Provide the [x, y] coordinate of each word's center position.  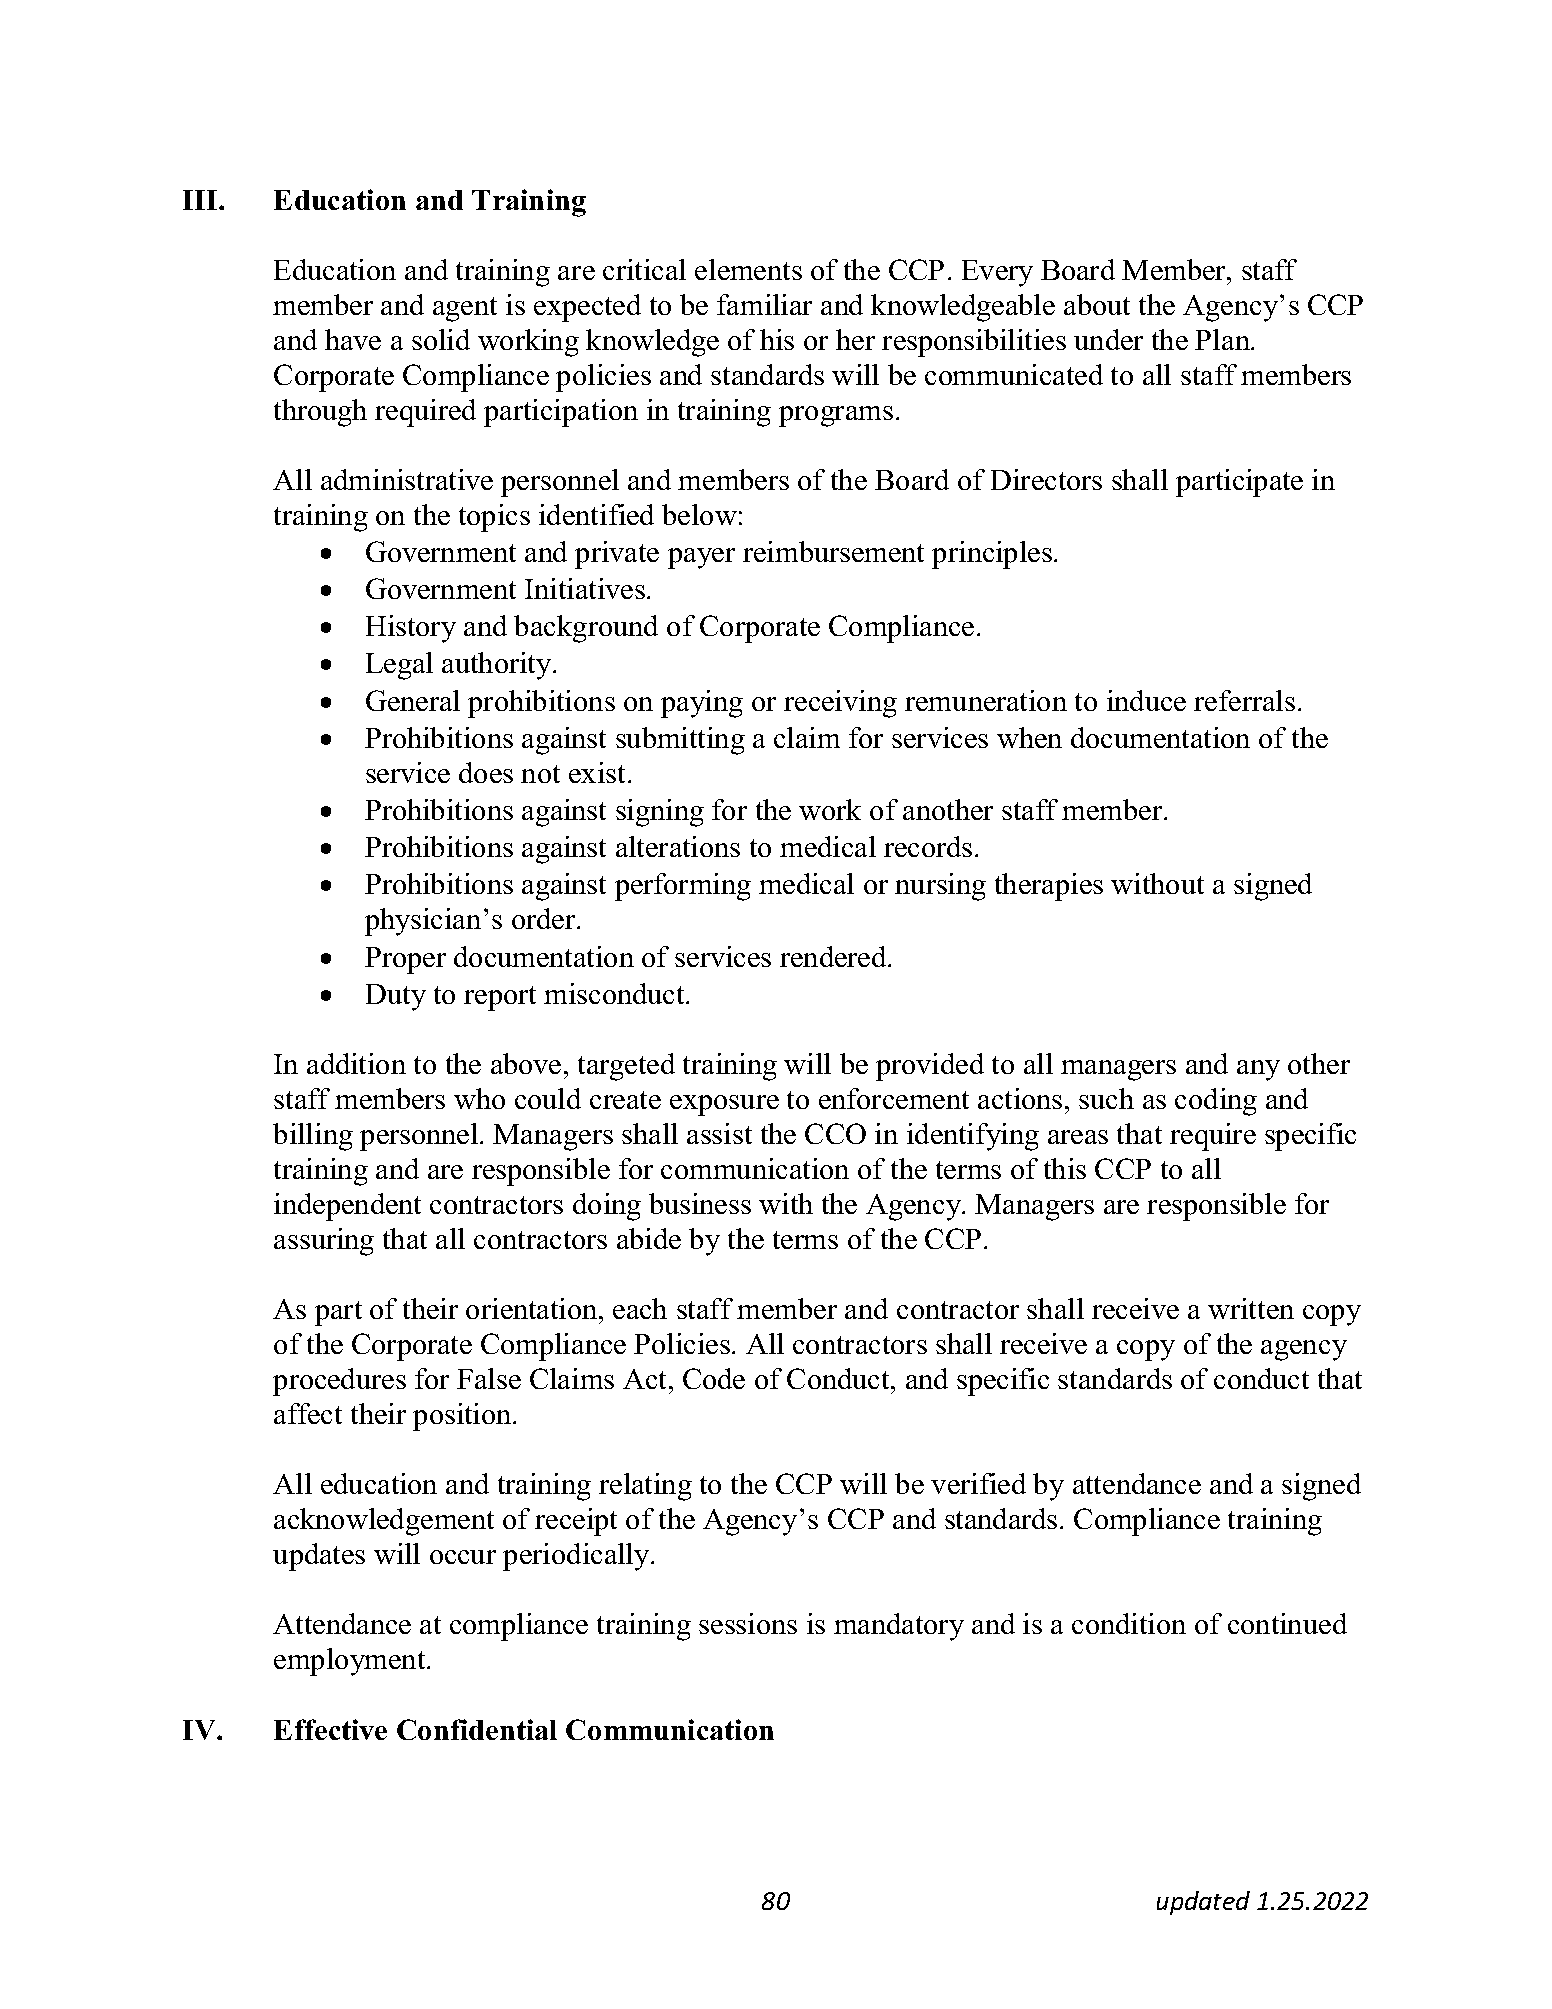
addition [356, 1063]
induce [1146, 700]
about [1097, 304]
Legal [399, 666]
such [1106, 1098]
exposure [724, 1105]
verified [978, 1483]
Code [714, 1378]
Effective [330, 1729]
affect [308, 1413]
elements [748, 269]
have [353, 339]
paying [702, 704]
